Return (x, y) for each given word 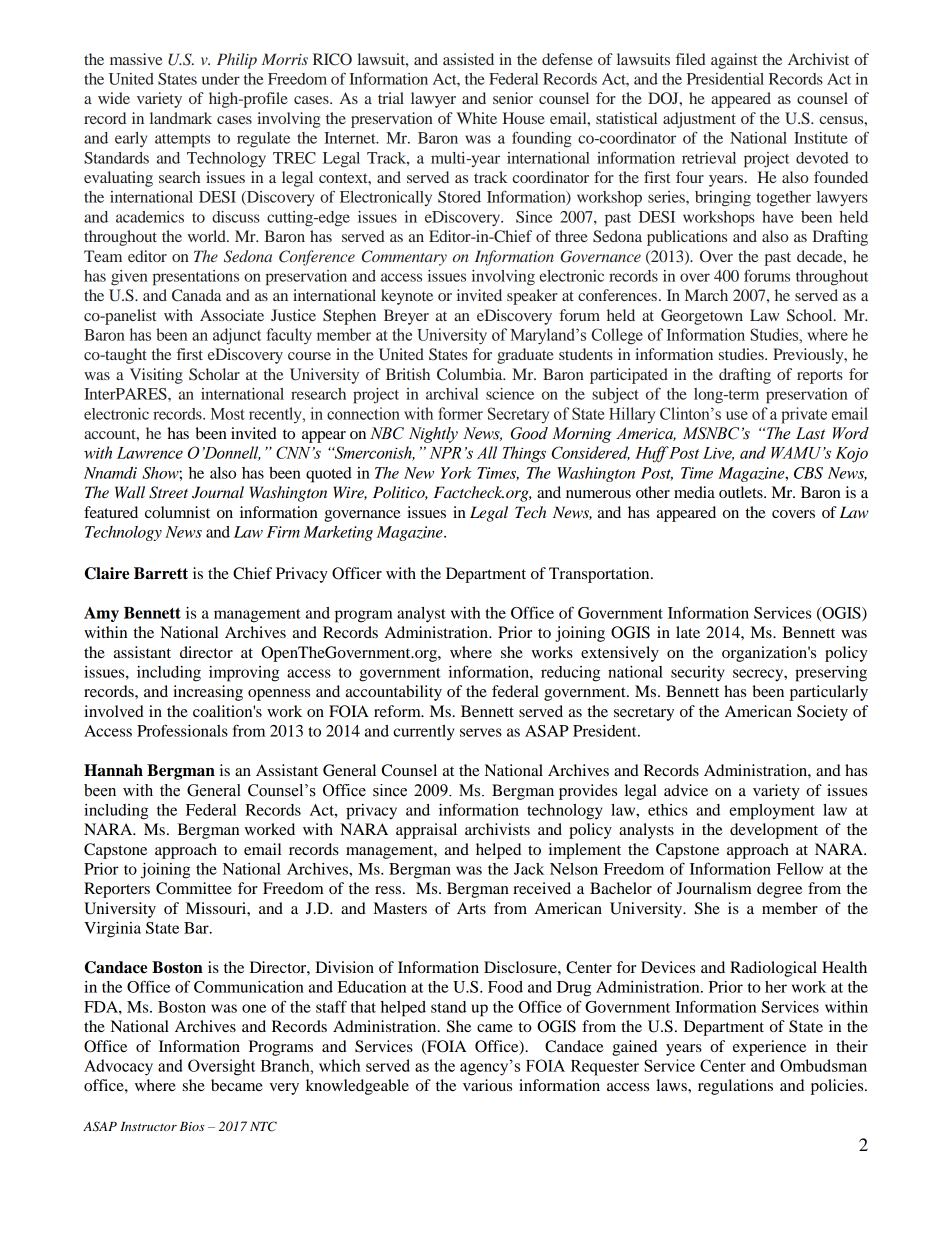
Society (822, 713)
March (706, 295)
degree (779, 890)
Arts (471, 908)
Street (168, 492)
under (221, 79)
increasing (208, 693)
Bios (192, 1126)
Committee (194, 888)
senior (513, 98)
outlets (742, 492)
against (734, 61)
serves (481, 732)
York (456, 473)
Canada (196, 295)
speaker (532, 297)
